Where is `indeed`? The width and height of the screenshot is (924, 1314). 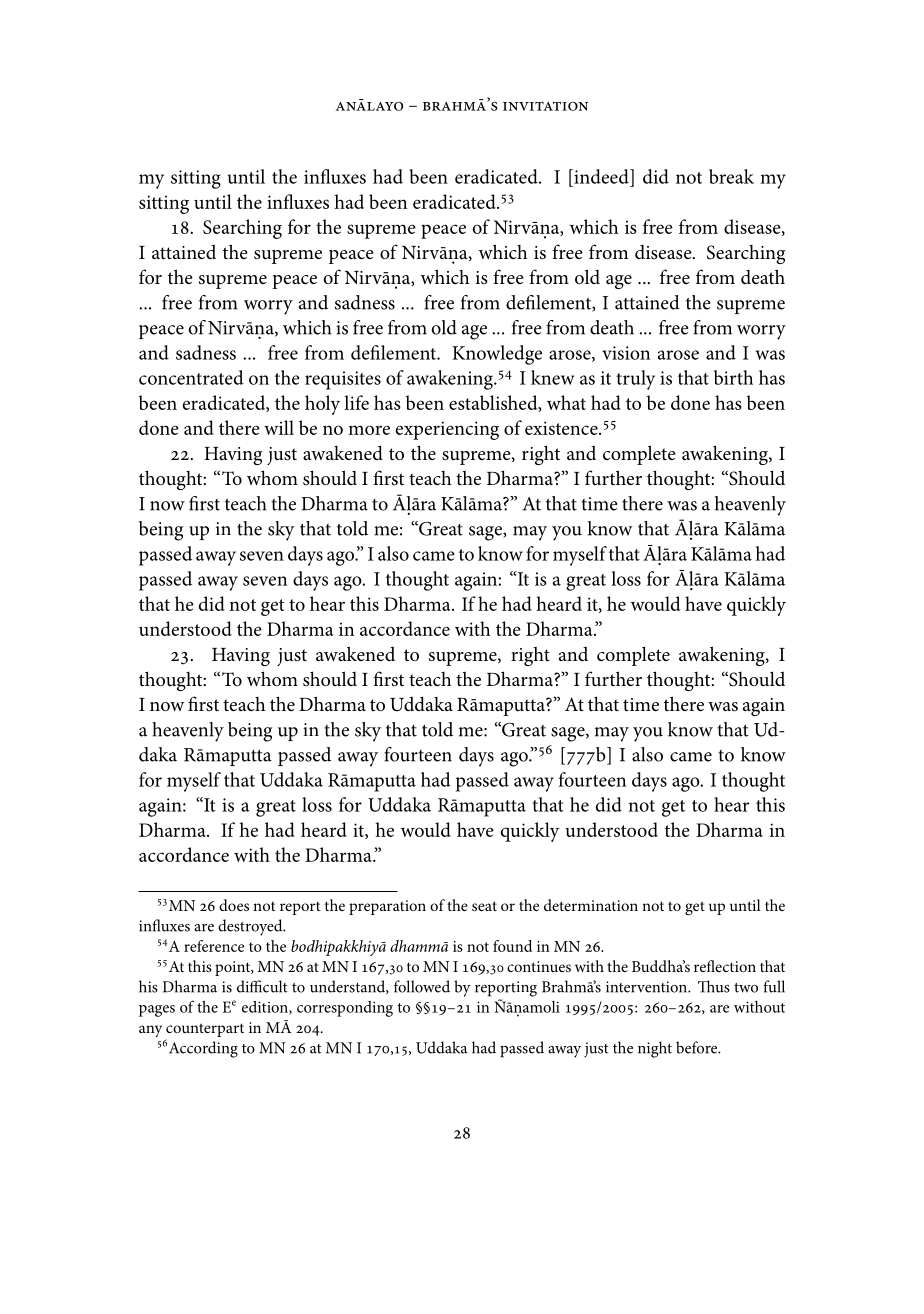
indeed is located at coordinates (601, 176).
